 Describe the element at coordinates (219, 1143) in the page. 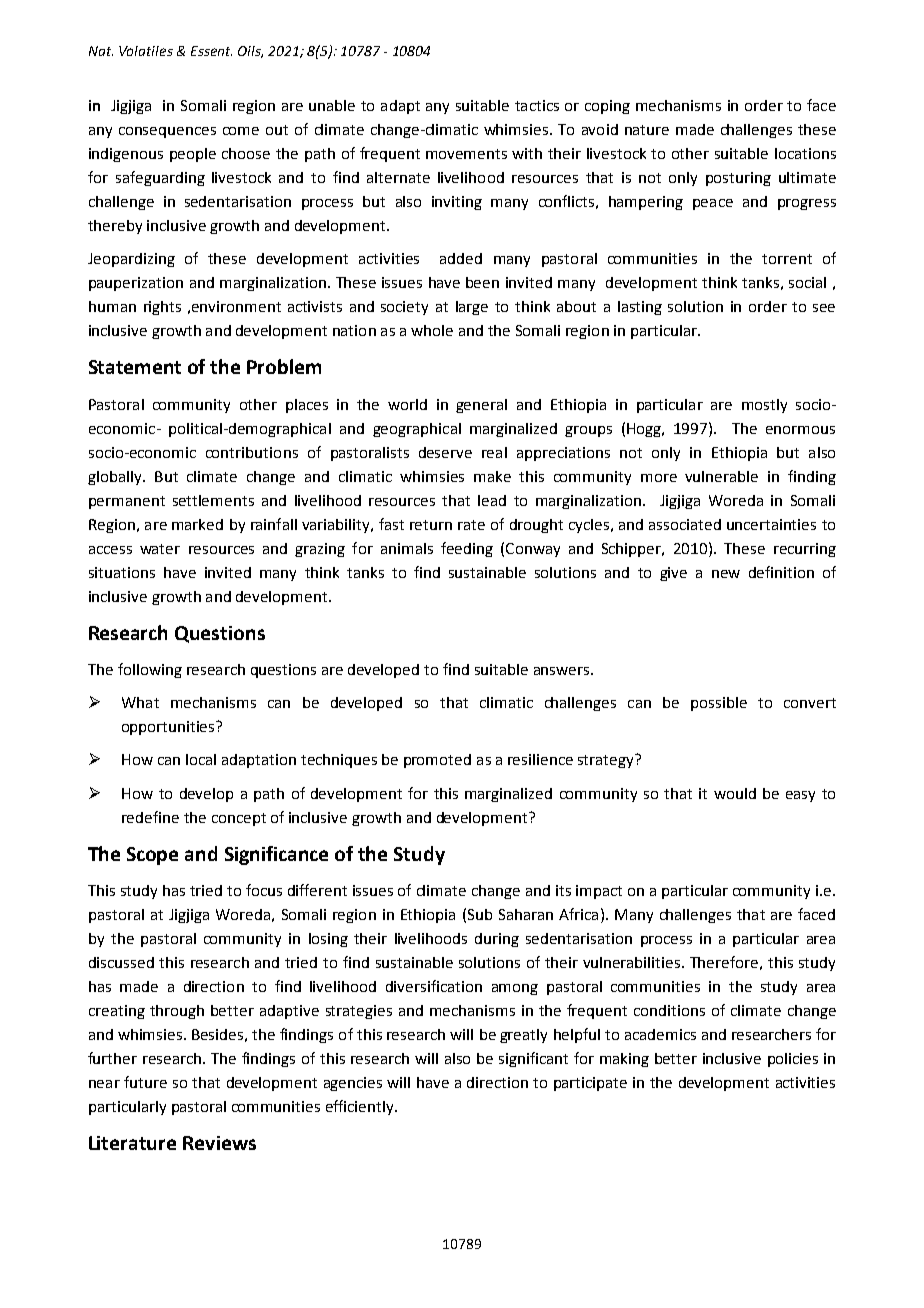

I see `Reviews` at that location.
